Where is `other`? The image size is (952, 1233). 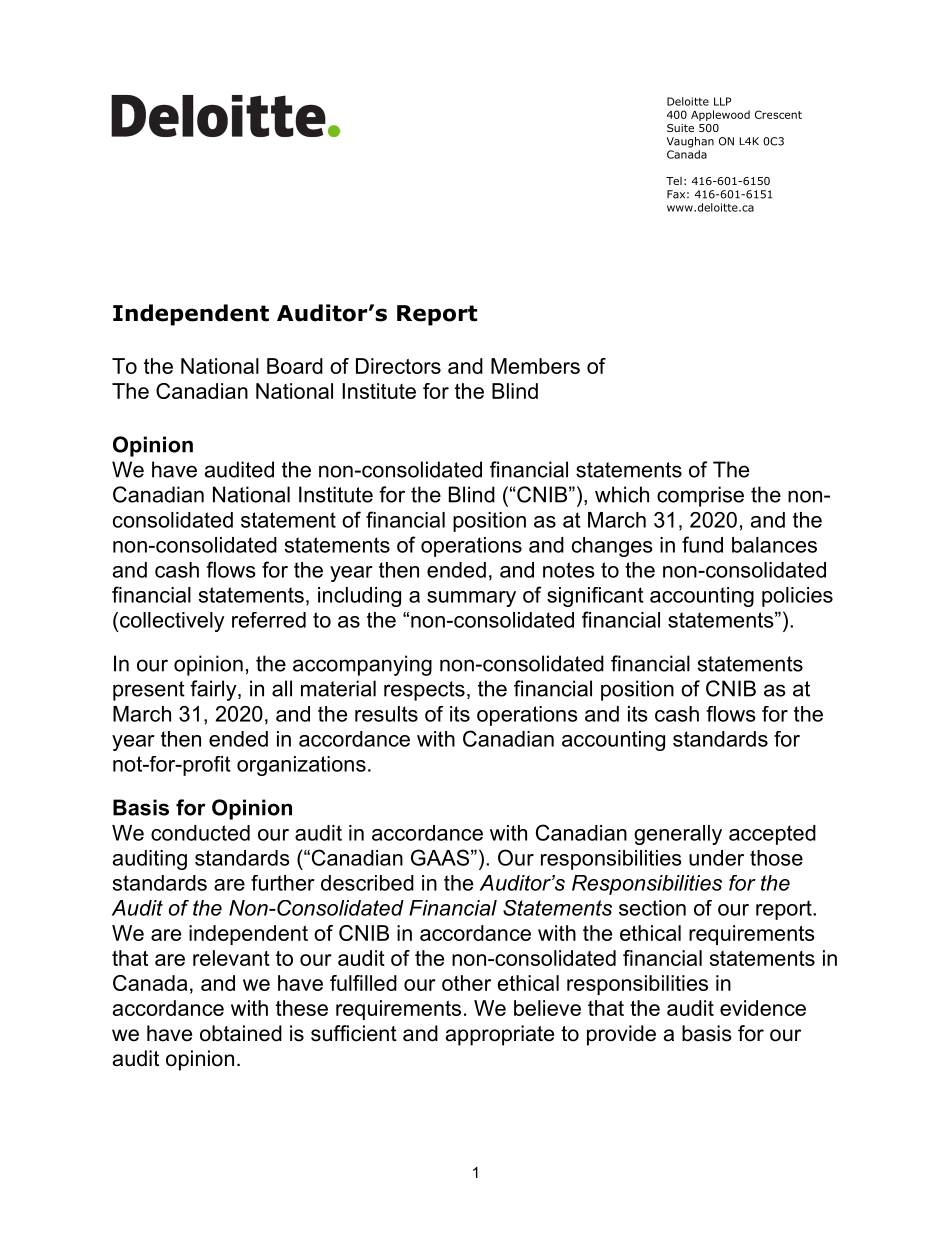 other is located at coordinates (466, 983).
